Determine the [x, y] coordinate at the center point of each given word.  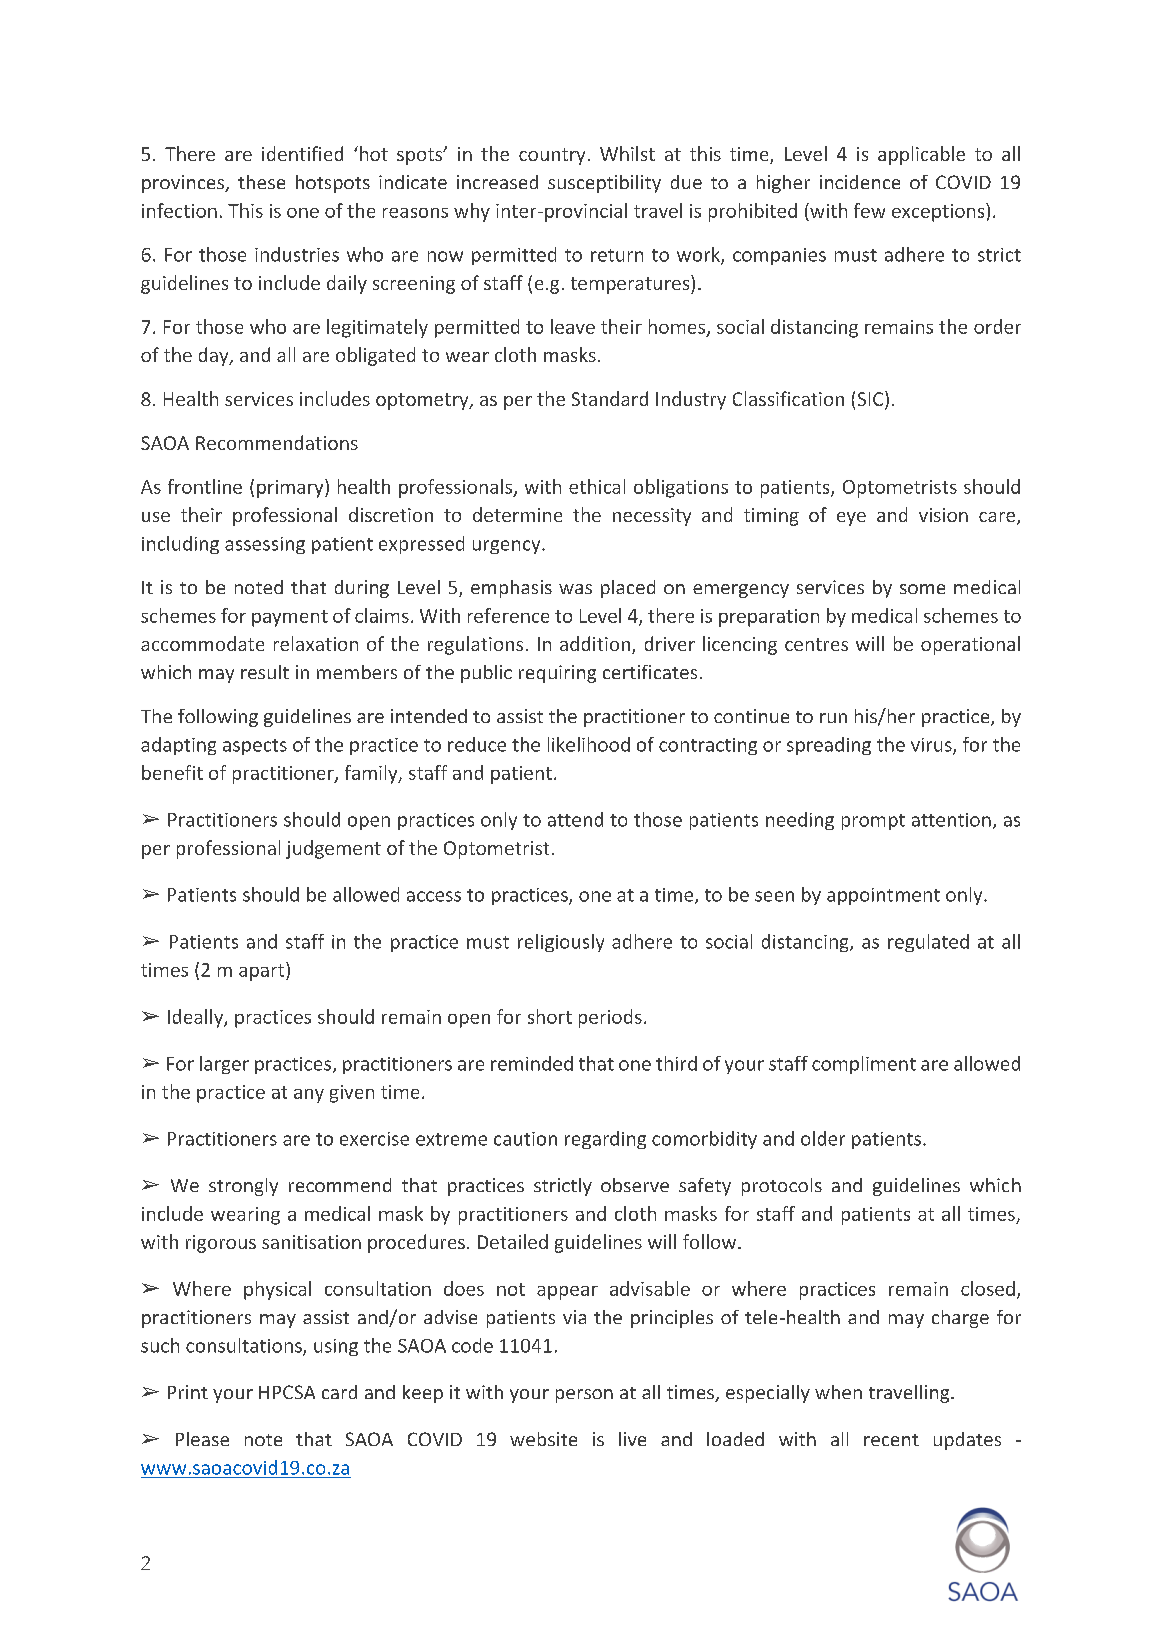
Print [188, 1392]
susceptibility [604, 184]
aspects [255, 747]
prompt [873, 822]
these [261, 182]
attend [575, 819]
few [869, 210]
